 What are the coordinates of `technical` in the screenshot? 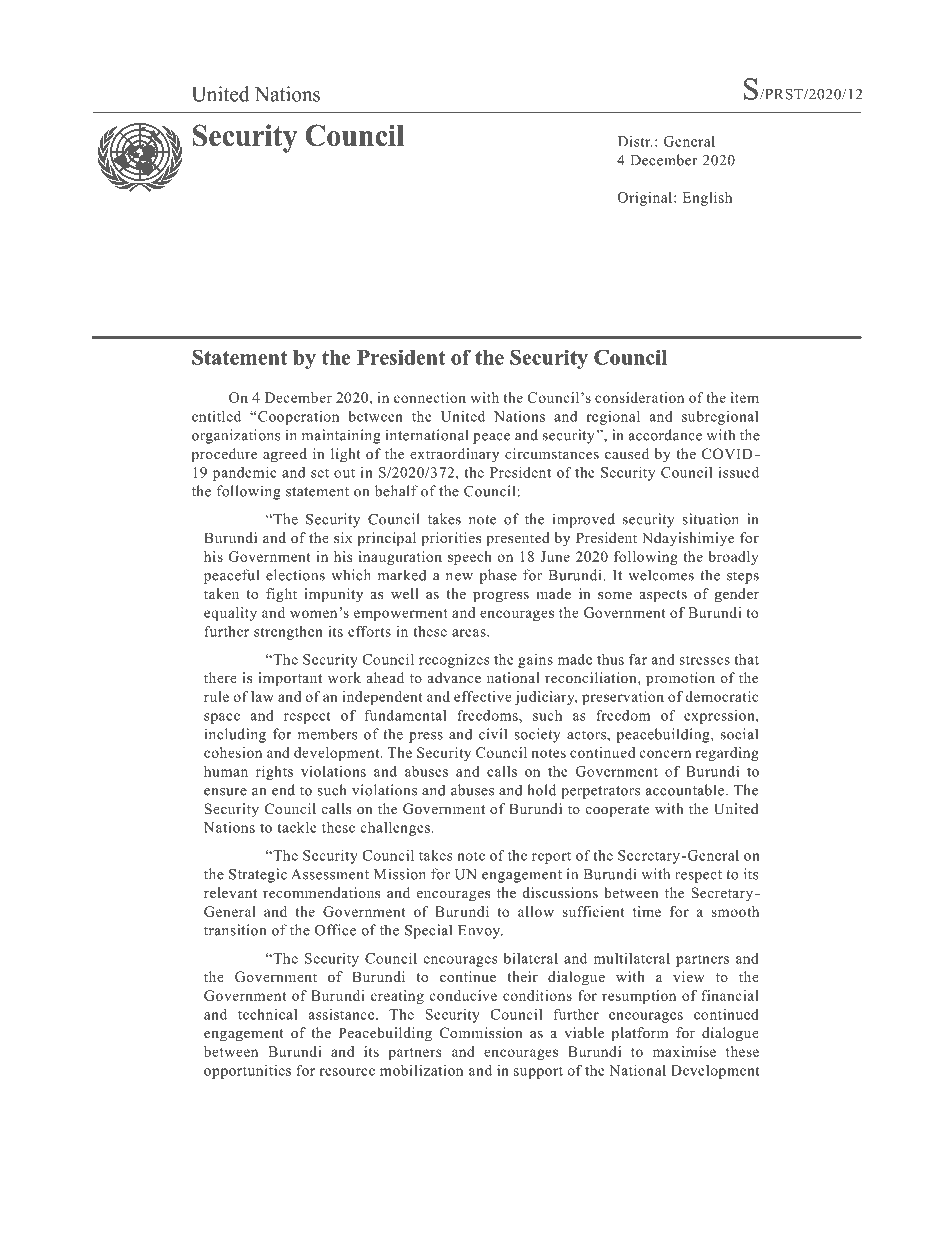 It's located at (267, 1014).
